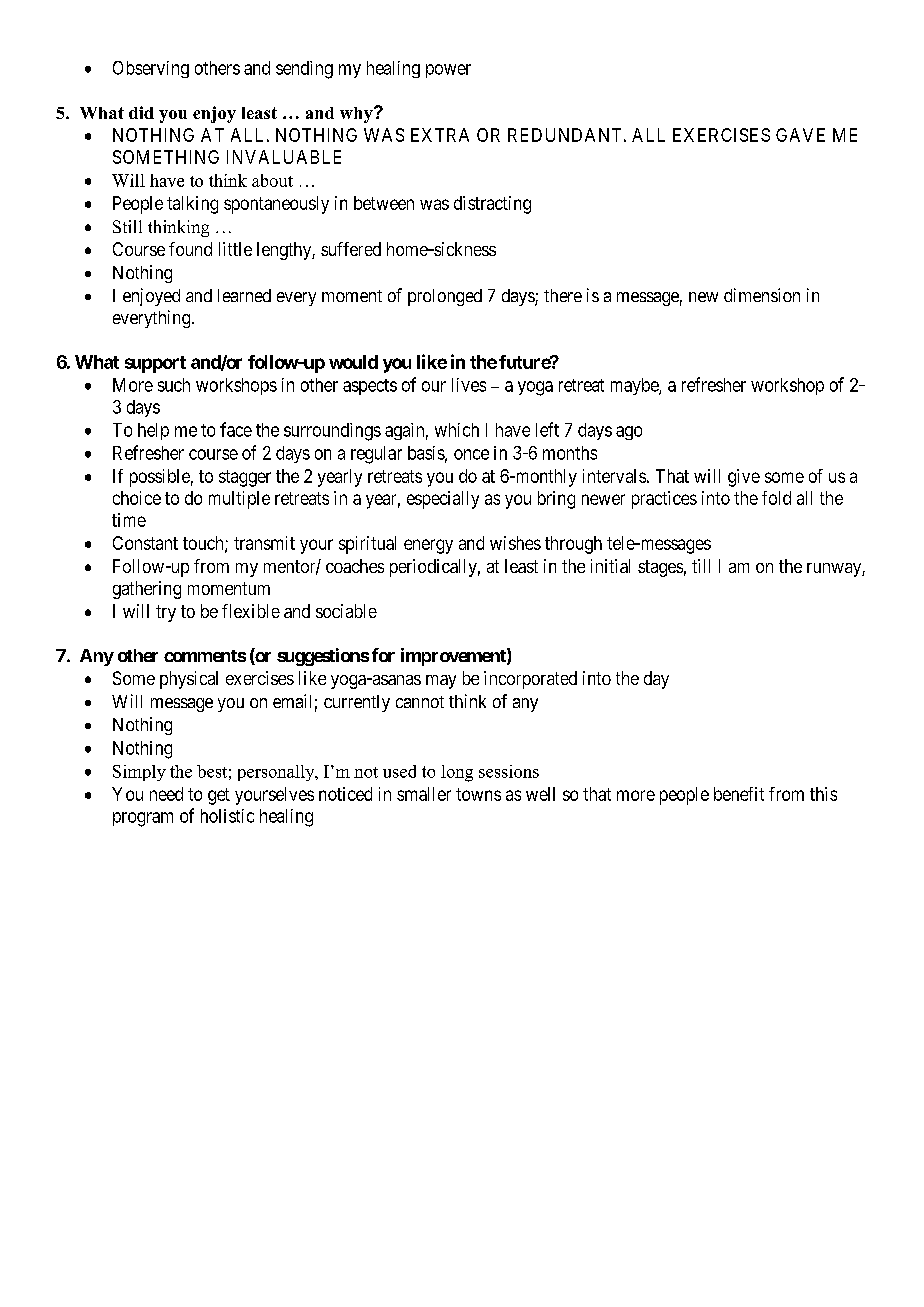 The width and height of the screenshot is (924, 1307). What do you see at coordinates (448, 71) in the screenshot?
I see `power` at bounding box center [448, 71].
